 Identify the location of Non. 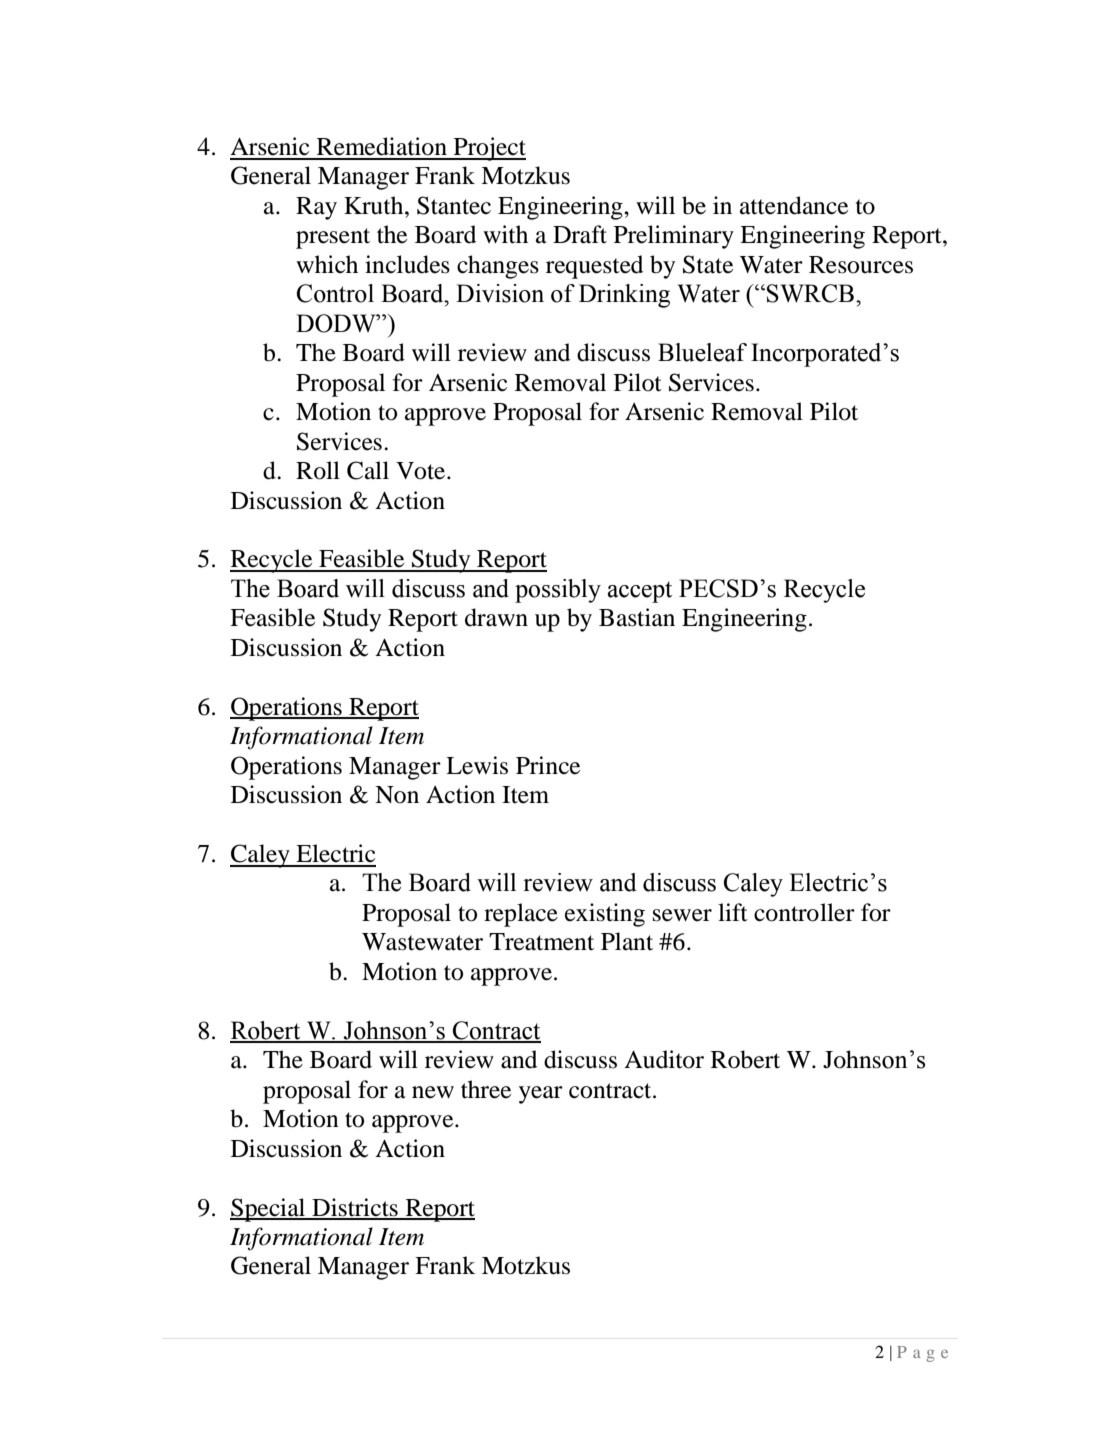
(397, 795).
